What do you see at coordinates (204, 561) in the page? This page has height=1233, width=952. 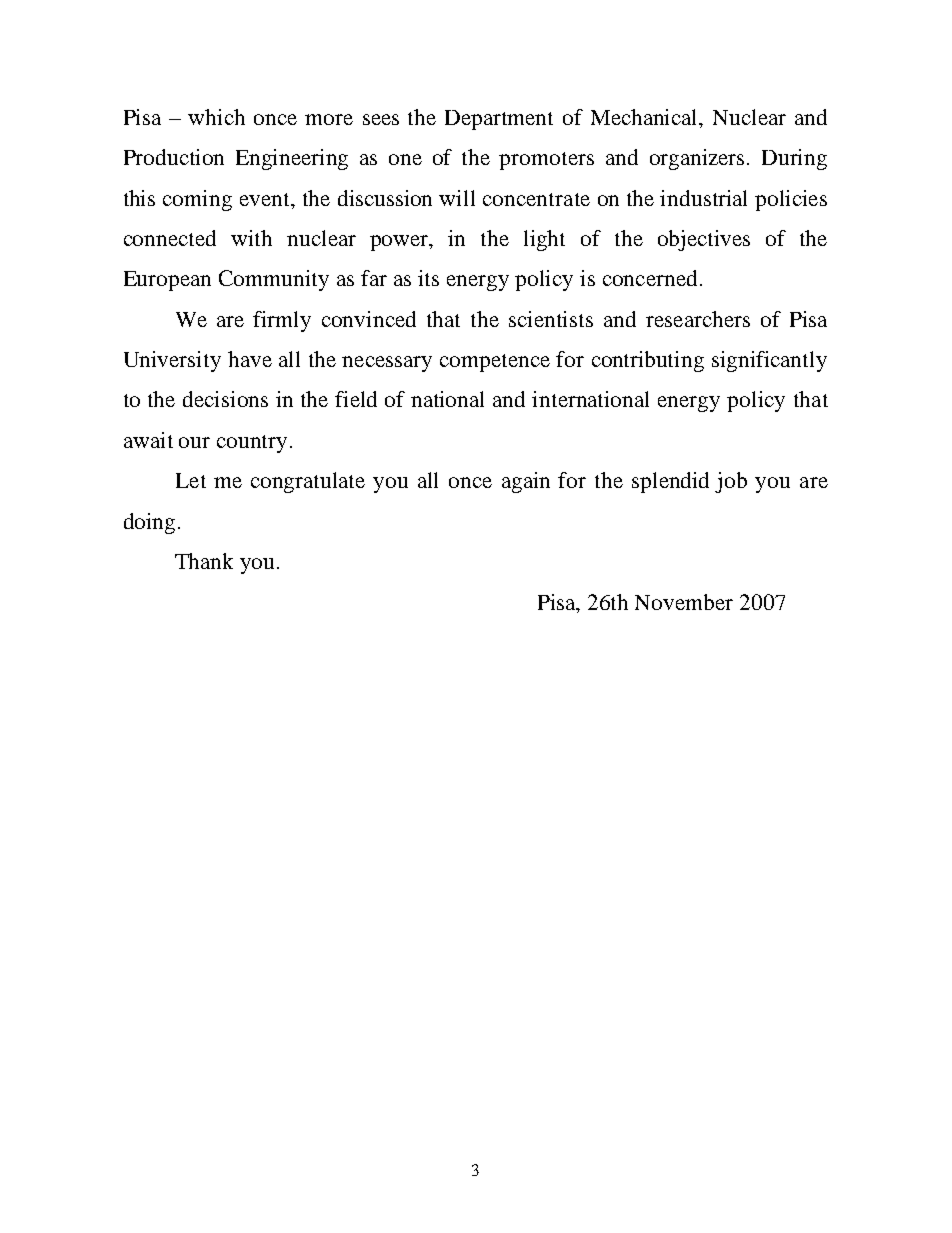 I see `Thank` at bounding box center [204, 561].
